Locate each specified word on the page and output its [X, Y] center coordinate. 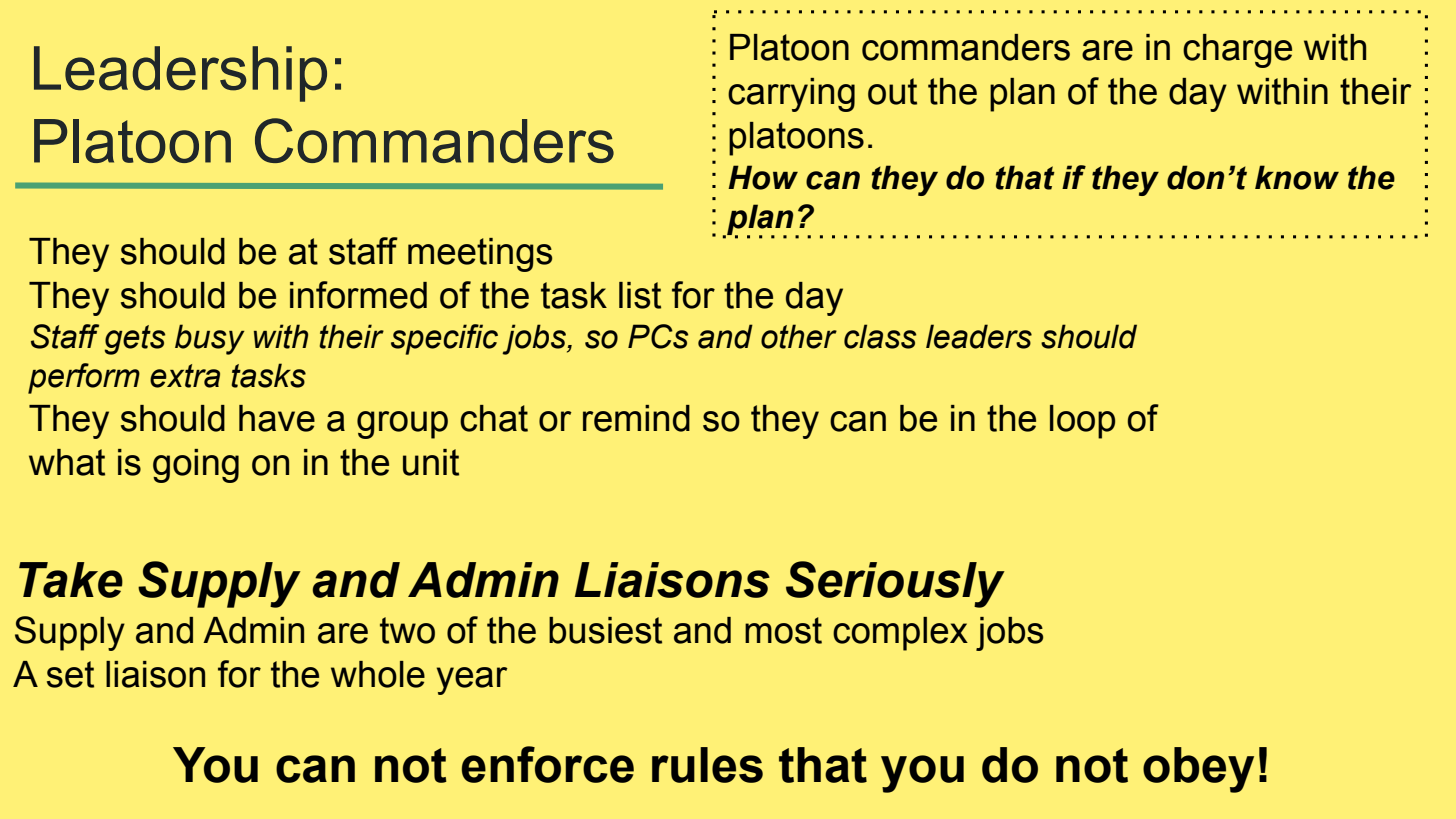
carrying [791, 95]
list [640, 295]
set [70, 674]
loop [1082, 422]
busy [209, 339]
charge [1237, 51]
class [880, 336]
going [196, 466]
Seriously [895, 584]
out [892, 91]
